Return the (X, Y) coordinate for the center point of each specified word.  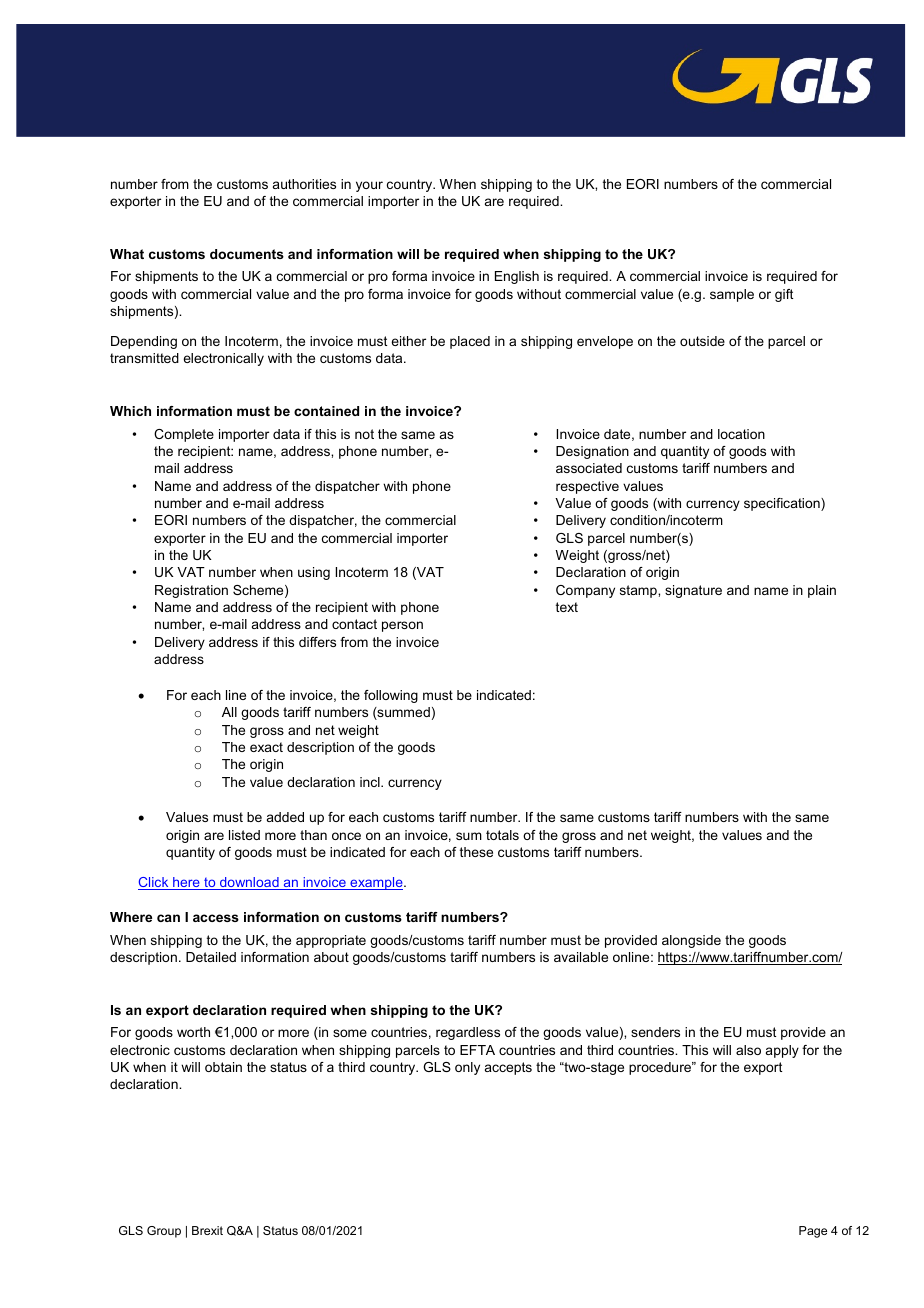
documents (247, 254)
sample (732, 295)
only (467, 1068)
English (517, 277)
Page (813, 1232)
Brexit (207, 1230)
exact (266, 747)
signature (693, 591)
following (391, 696)
